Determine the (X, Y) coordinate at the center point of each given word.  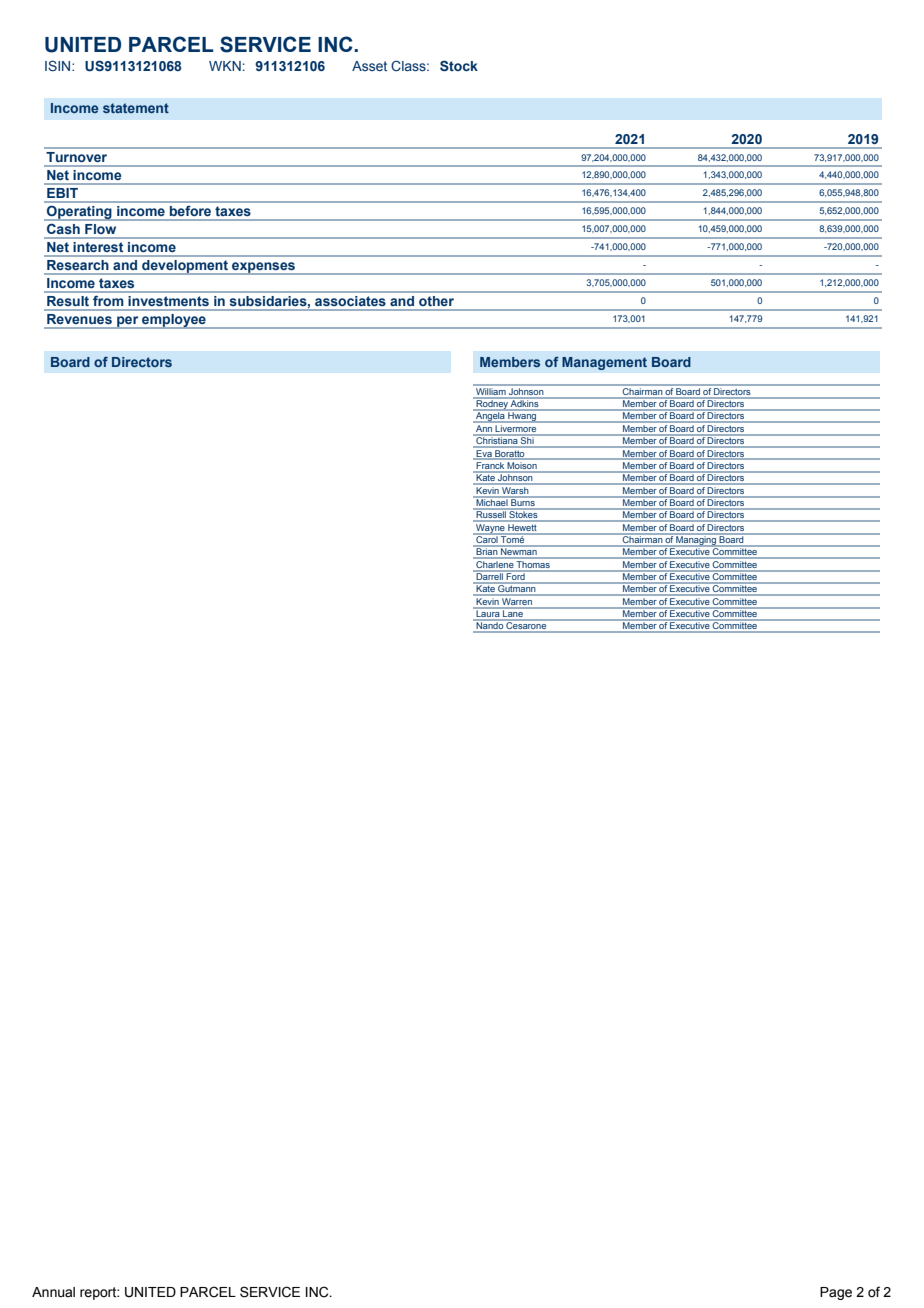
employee (174, 320)
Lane (513, 613)
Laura (488, 614)
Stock (459, 65)
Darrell (490, 576)
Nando (490, 625)
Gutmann (516, 588)
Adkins (524, 403)
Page (836, 1293)
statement (136, 108)
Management (604, 363)
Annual (53, 1292)
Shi (527, 440)
